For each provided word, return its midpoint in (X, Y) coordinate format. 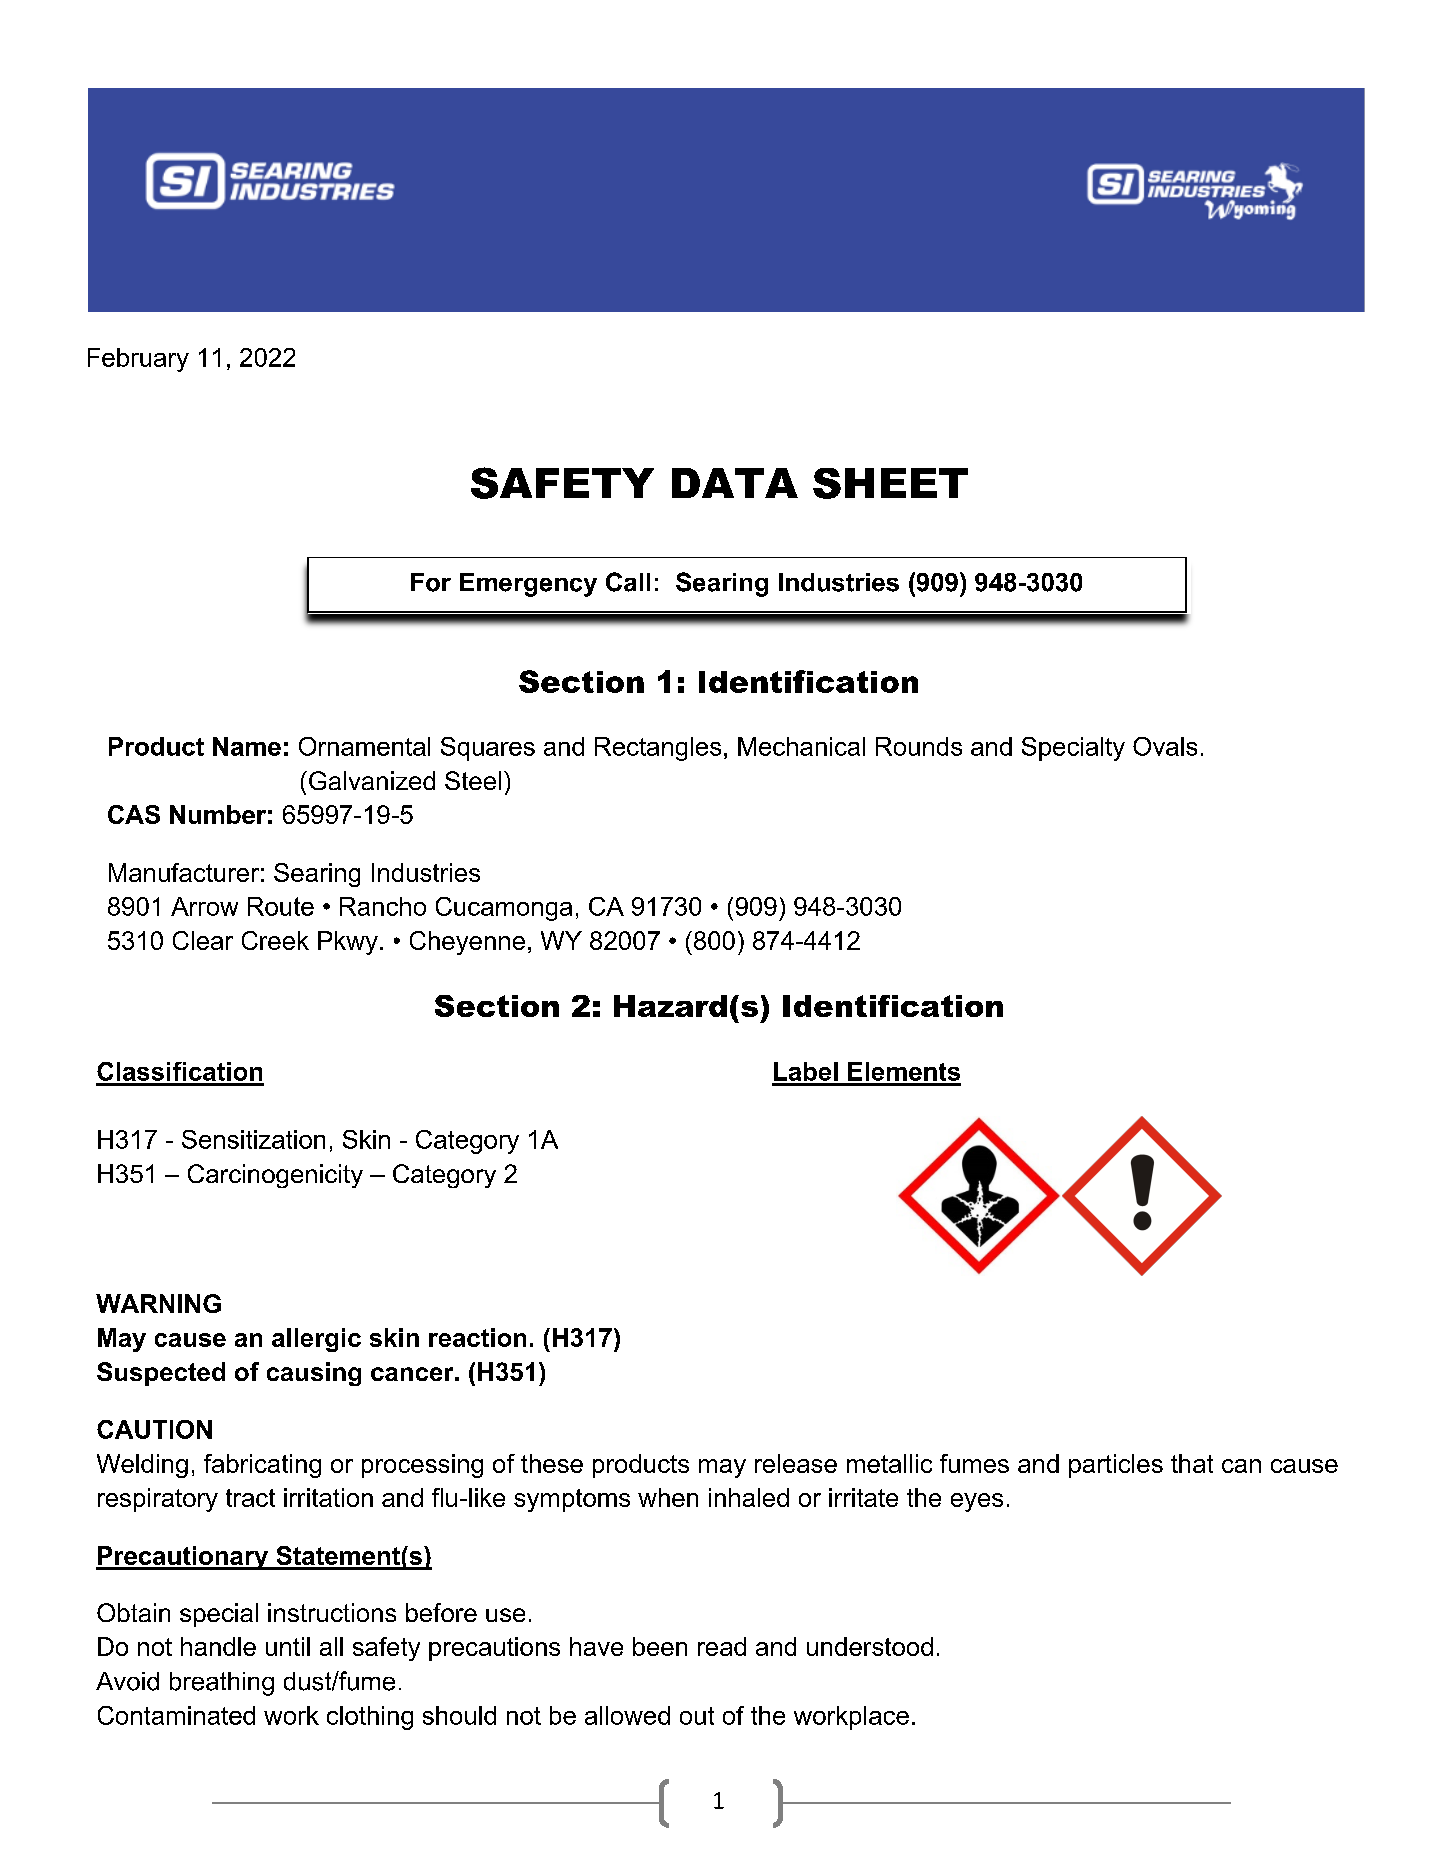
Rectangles (658, 749)
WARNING (158, 1303)
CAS (134, 814)
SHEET (890, 483)
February (138, 360)
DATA (735, 483)
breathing (222, 1684)
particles (1116, 1466)
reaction (477, 1337)
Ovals (1165, 746)
